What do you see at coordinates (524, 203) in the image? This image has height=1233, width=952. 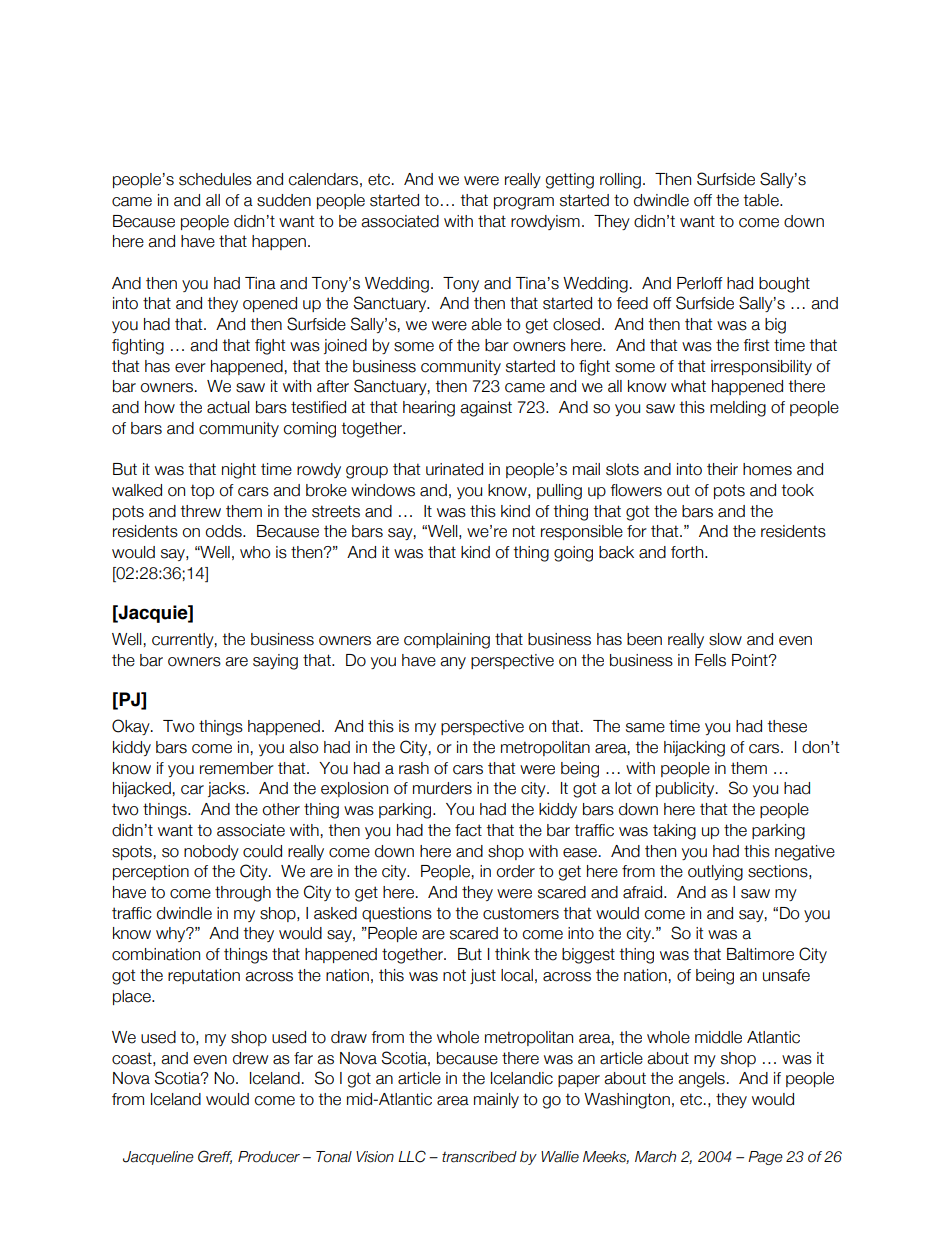 I see `program` at bounding box center [524, 203].
